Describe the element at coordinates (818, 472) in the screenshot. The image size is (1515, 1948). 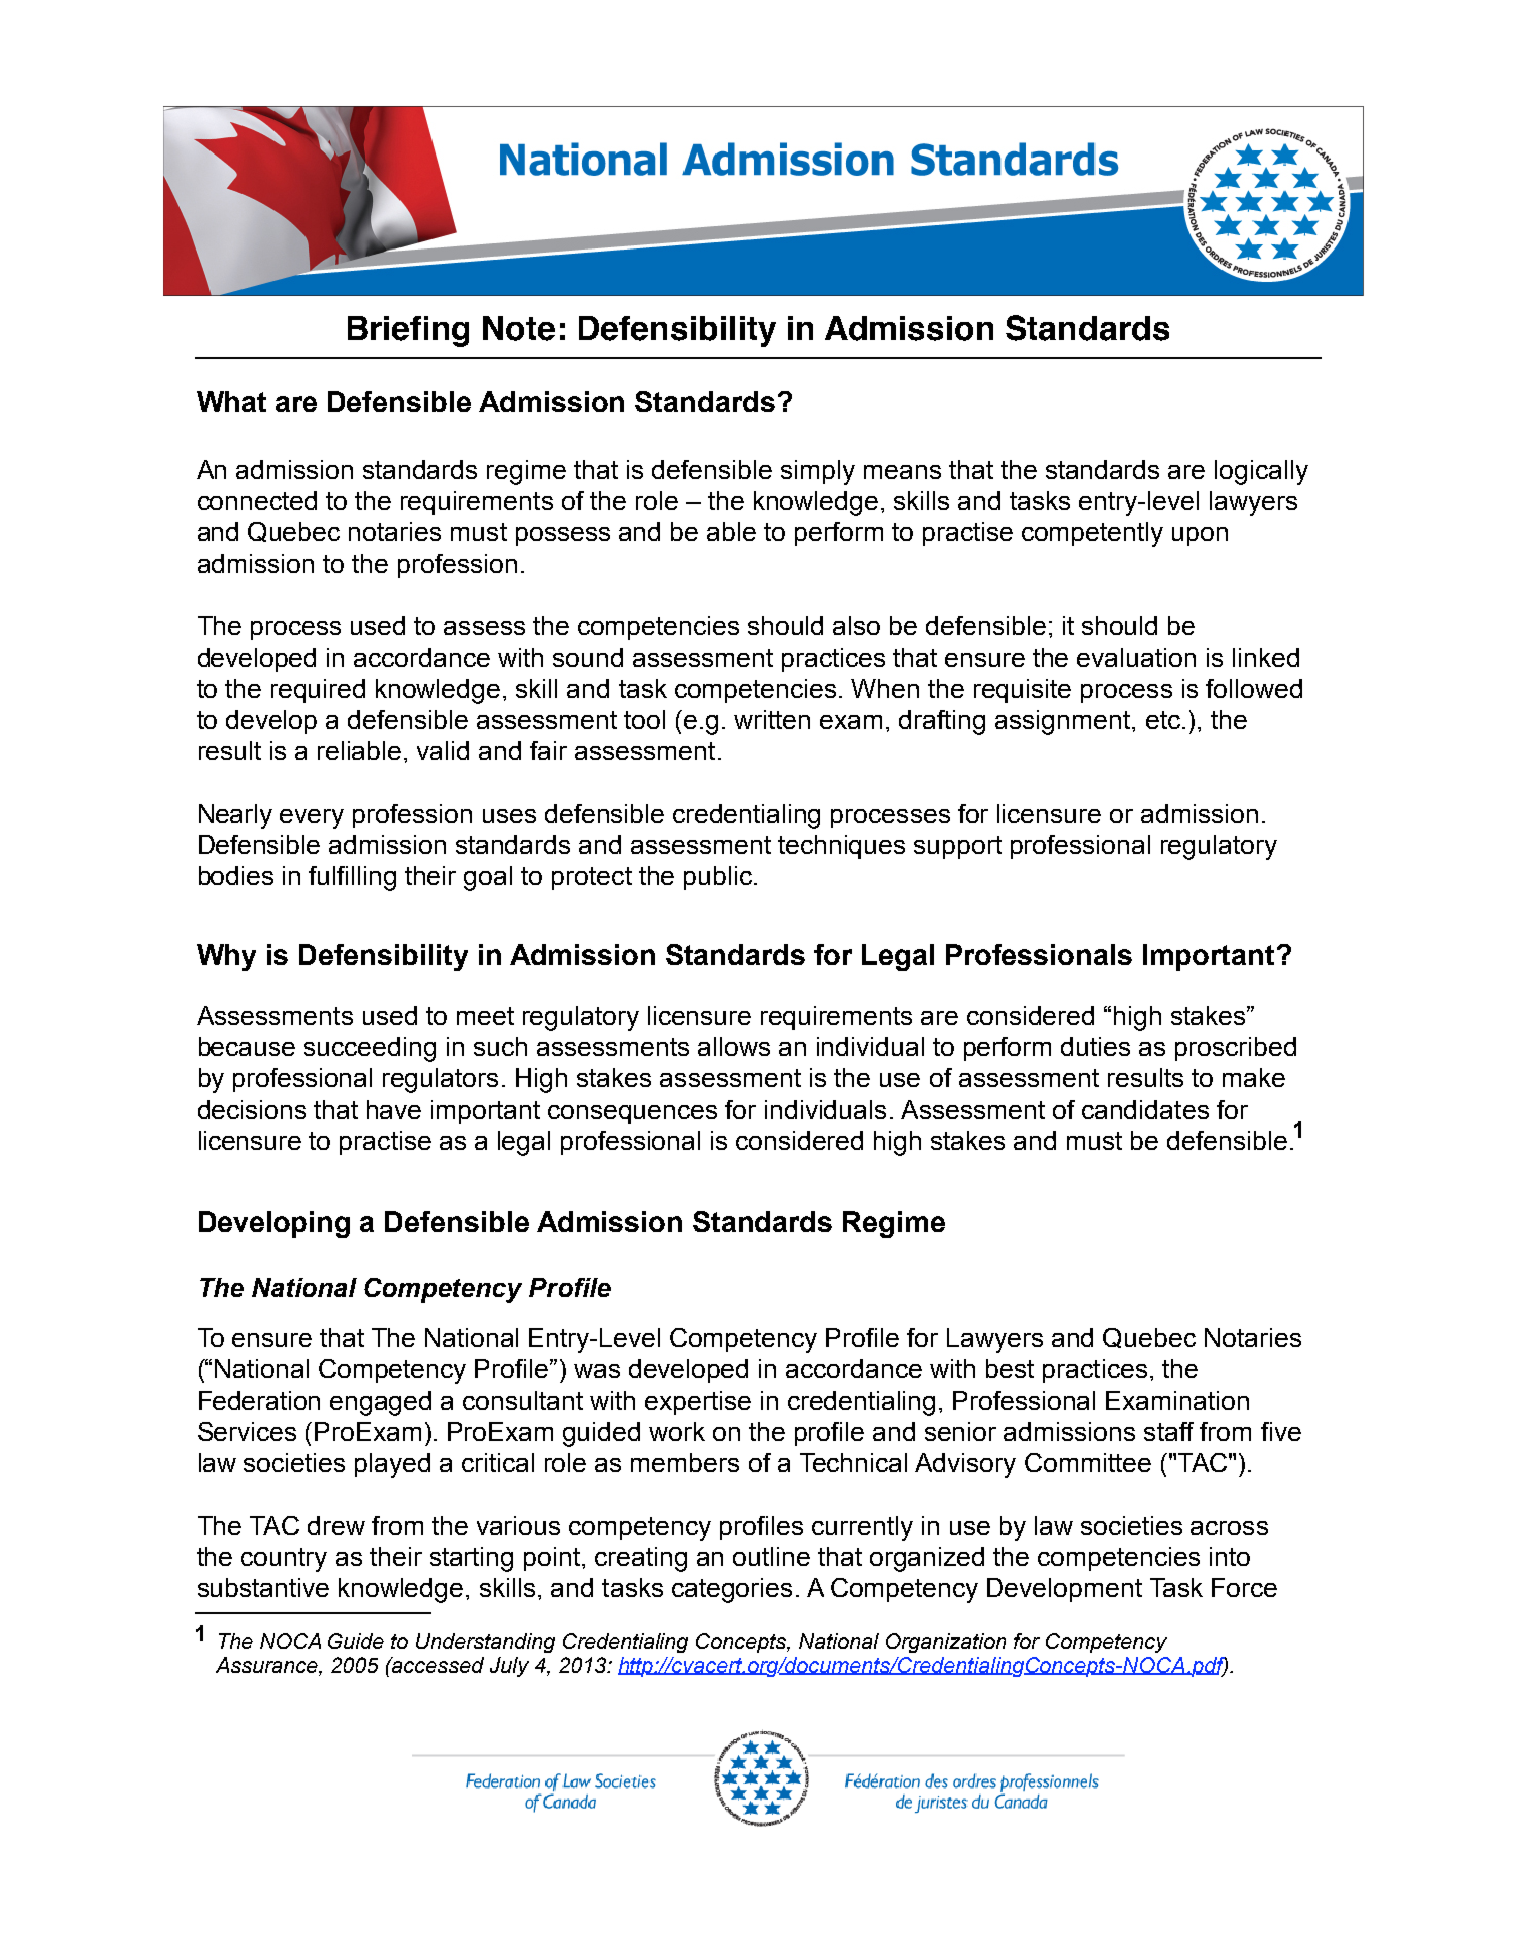
I see `simply` at that location.
